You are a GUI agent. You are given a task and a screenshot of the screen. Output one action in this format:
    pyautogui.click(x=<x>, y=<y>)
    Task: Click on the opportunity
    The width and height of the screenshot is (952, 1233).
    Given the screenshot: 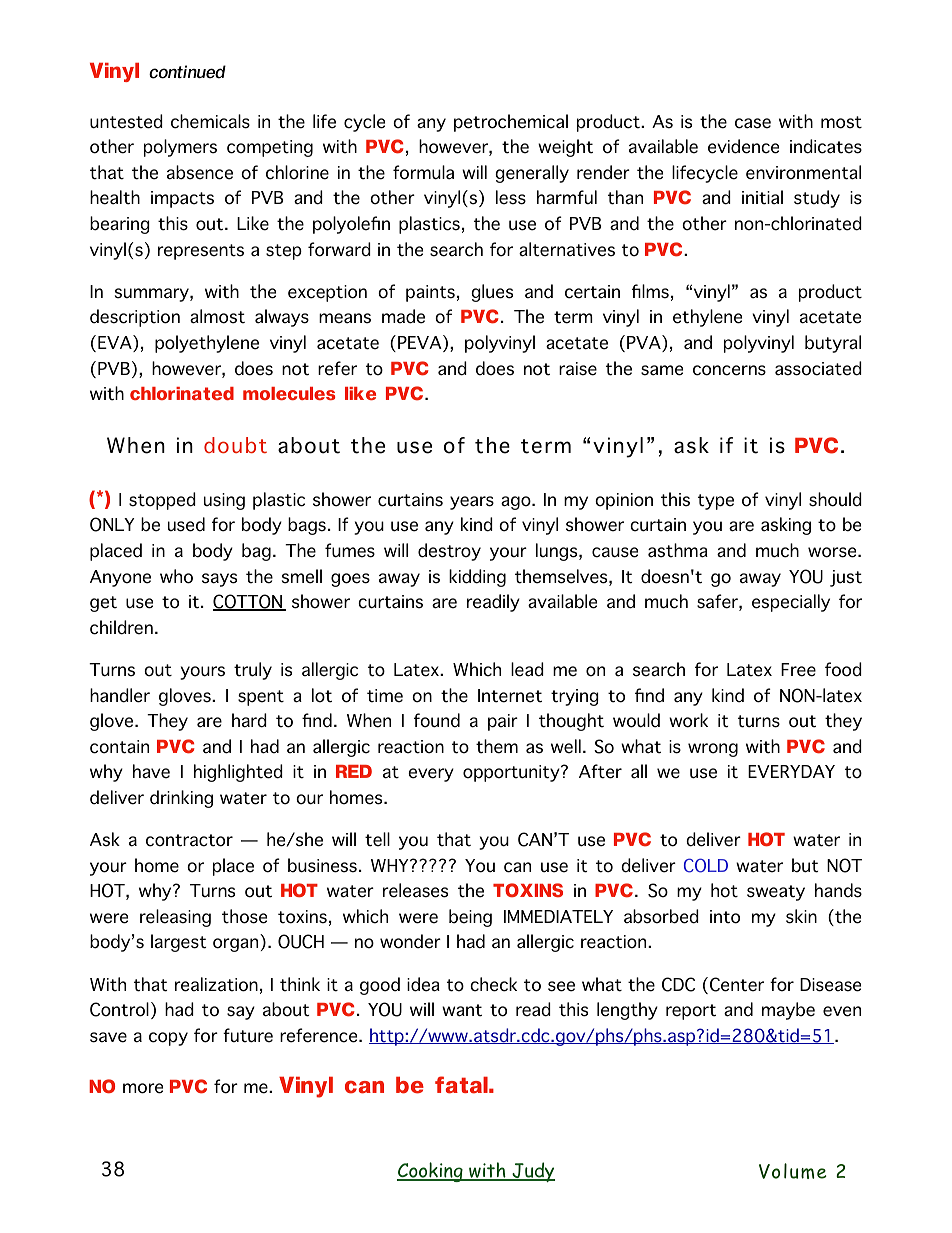 What is the action you would take?
    pyautogui.click(x=512, y=773)
